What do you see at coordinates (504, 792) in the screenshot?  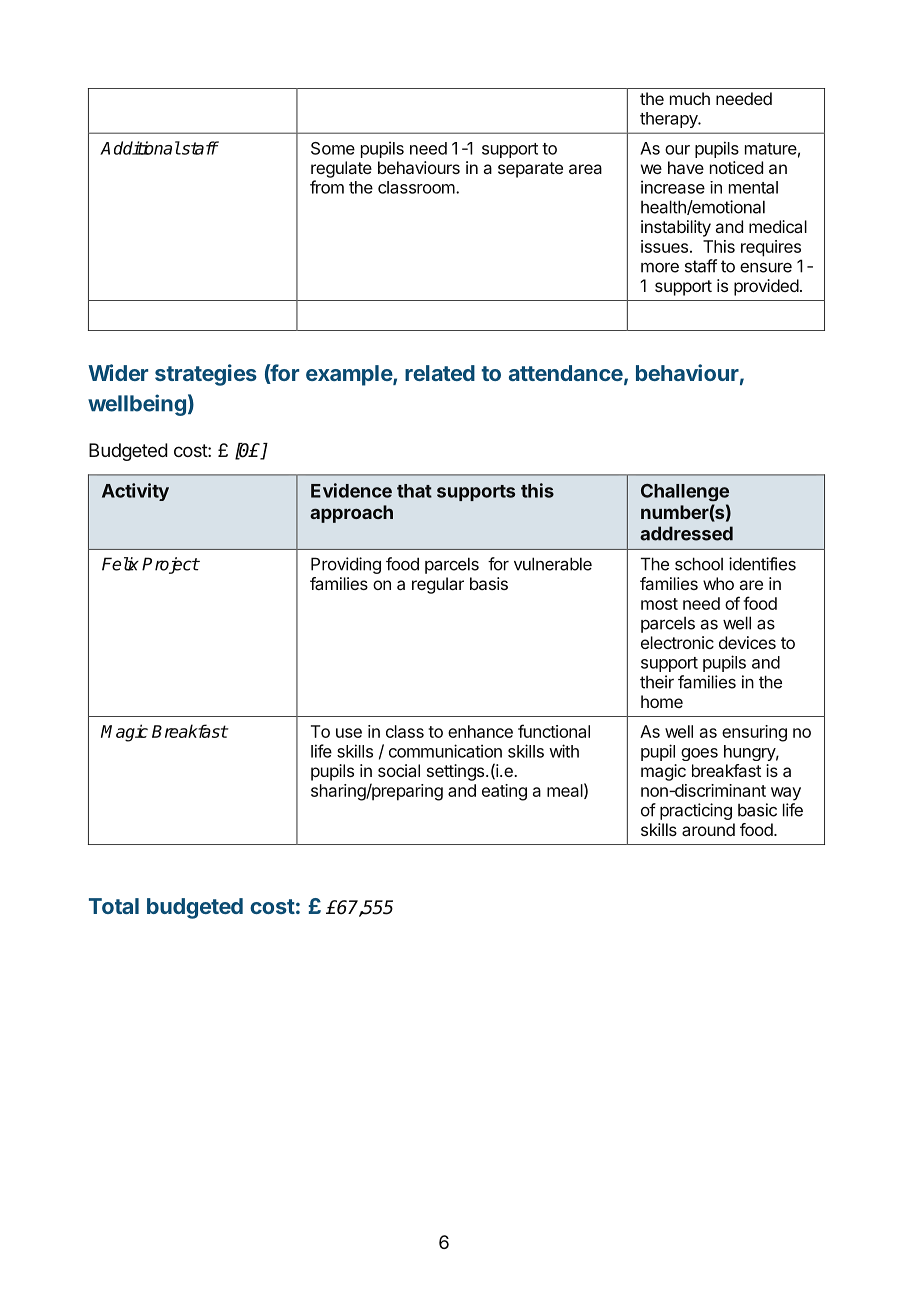 I see `eating` at bounding box center [504, 792].
